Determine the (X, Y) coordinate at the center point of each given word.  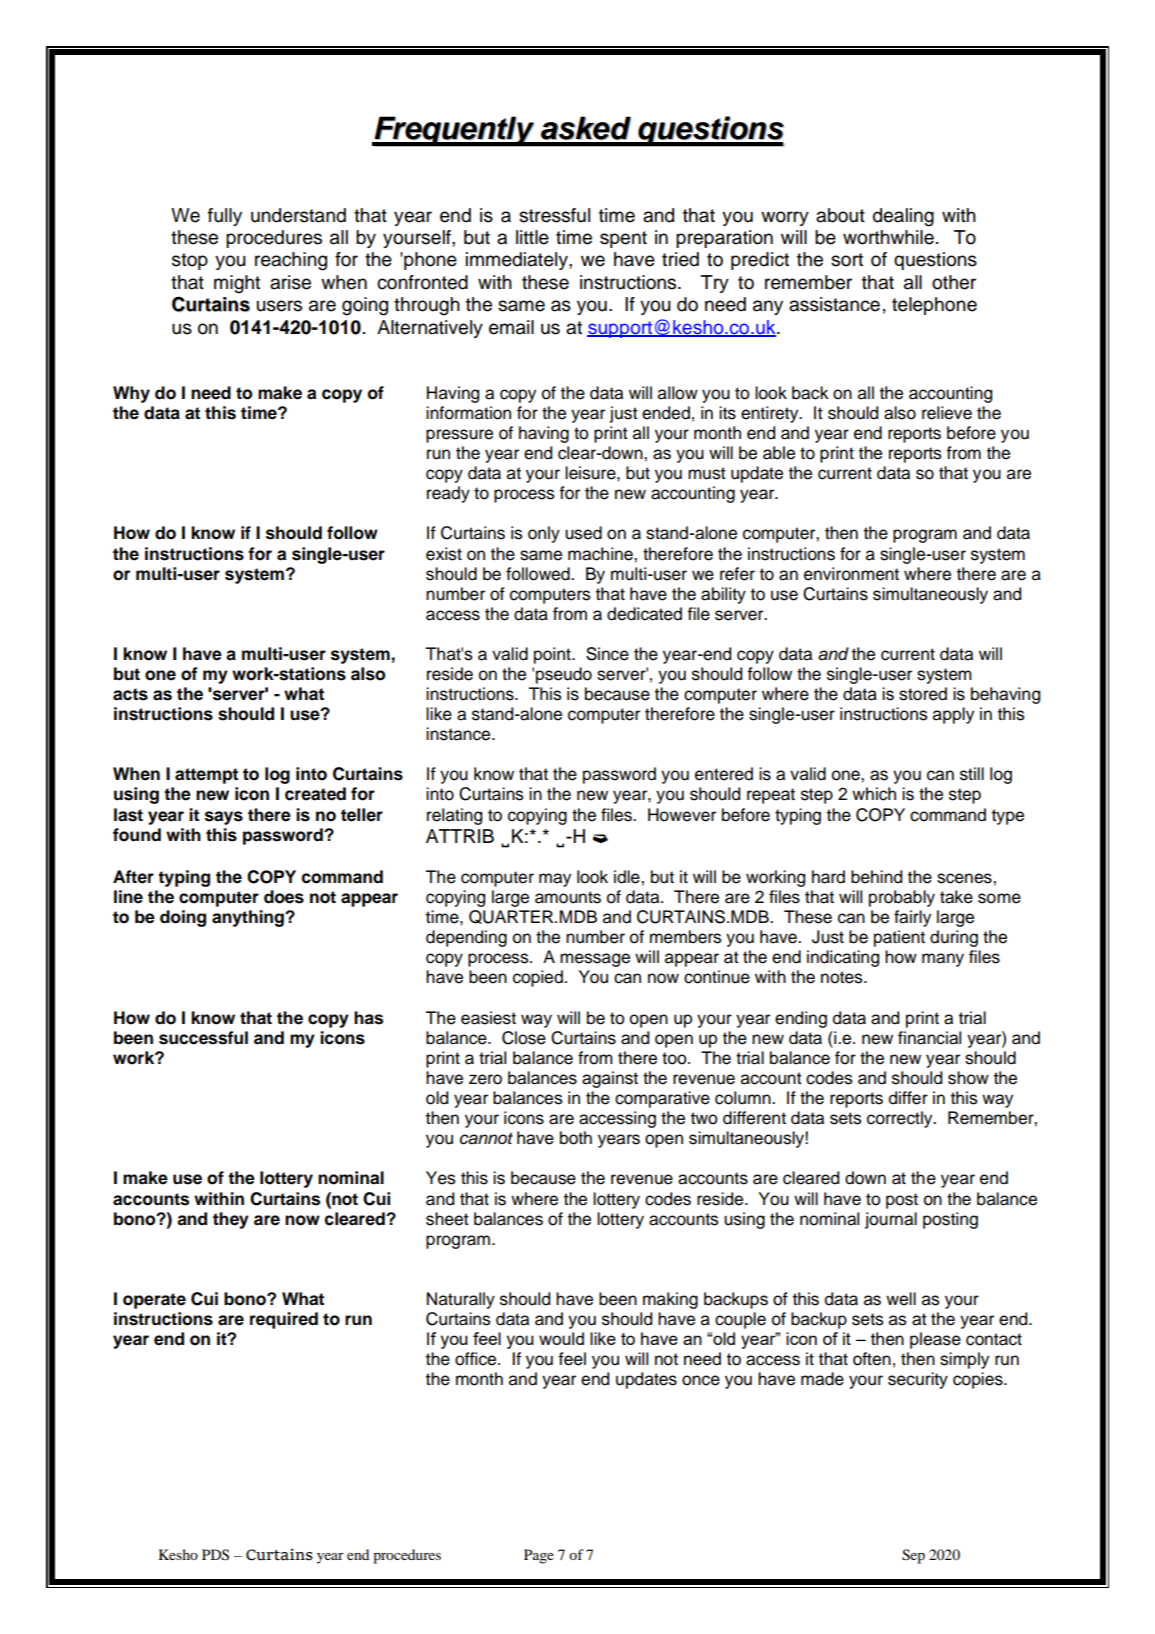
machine (601, 554)
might (237, 284)
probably (902, 898)
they (231, 1220)
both (576, 1138)
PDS (215, 1555)
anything (249, 918)
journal (891, 1220)
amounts (568, 897)
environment (851, 574)
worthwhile (888, 237)
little (532, 237)
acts (130, 694)
